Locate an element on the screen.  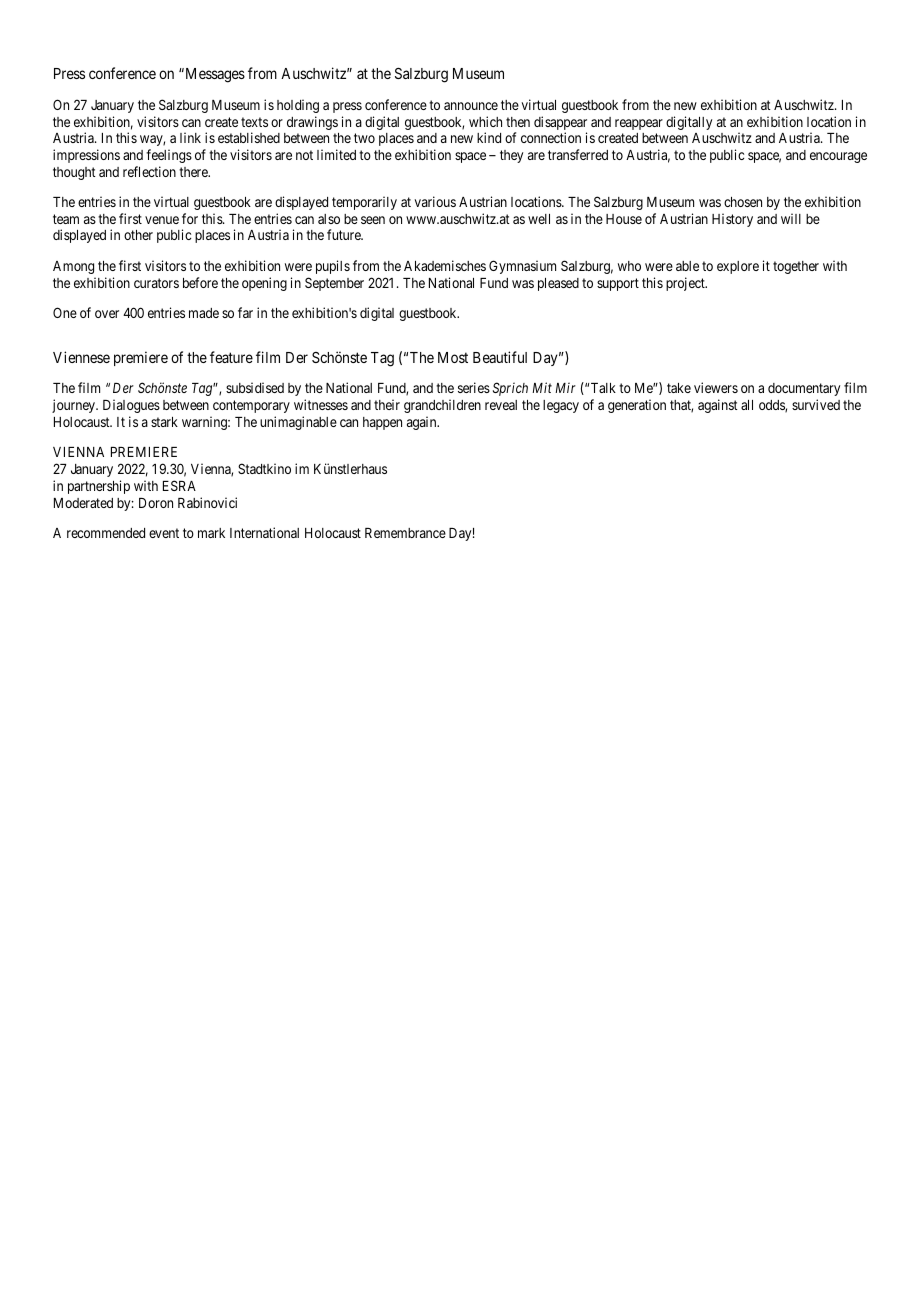
survived is located at coordinates (816, 404).
